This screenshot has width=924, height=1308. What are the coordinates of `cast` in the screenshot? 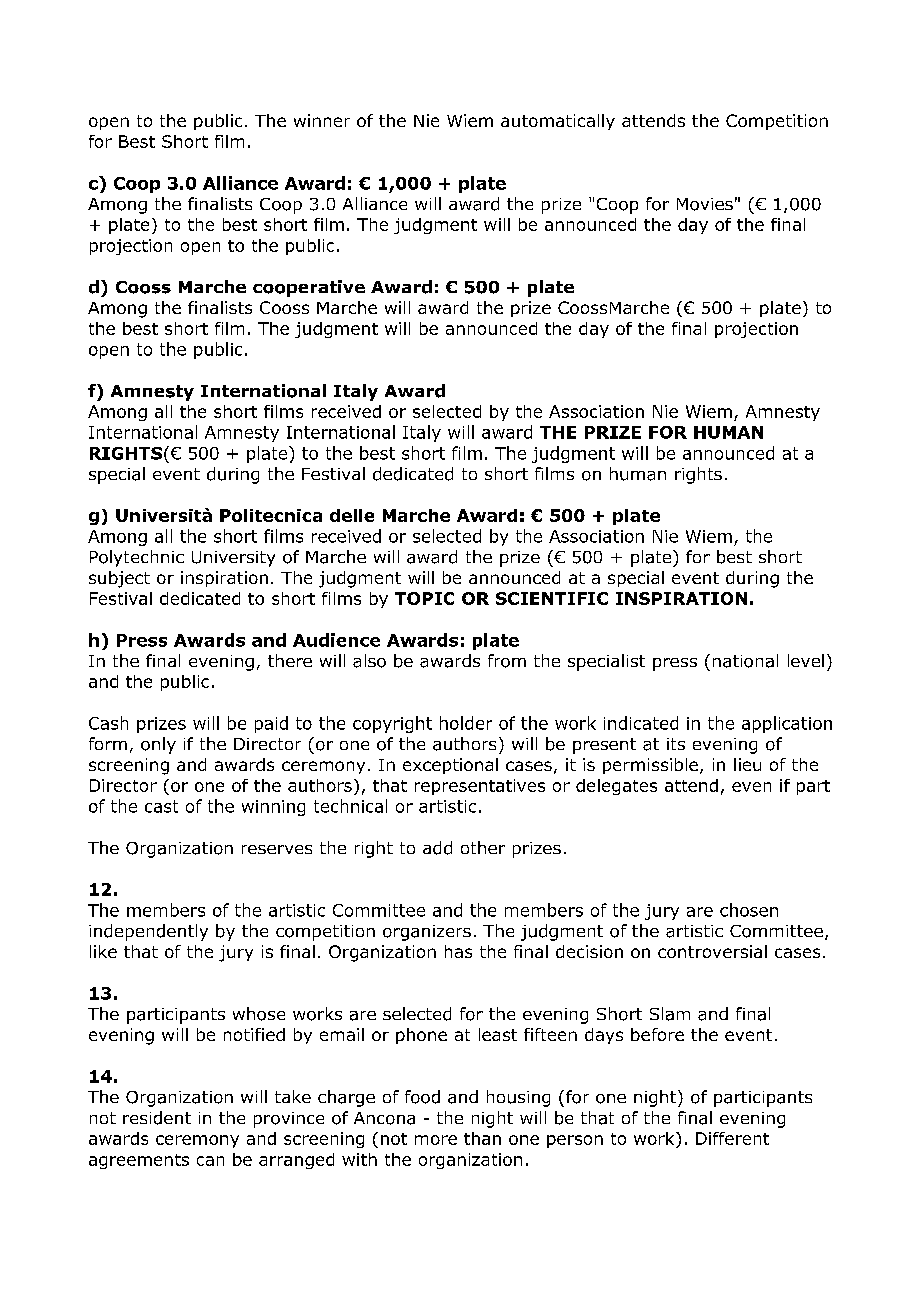 It's located at (161, 806).
